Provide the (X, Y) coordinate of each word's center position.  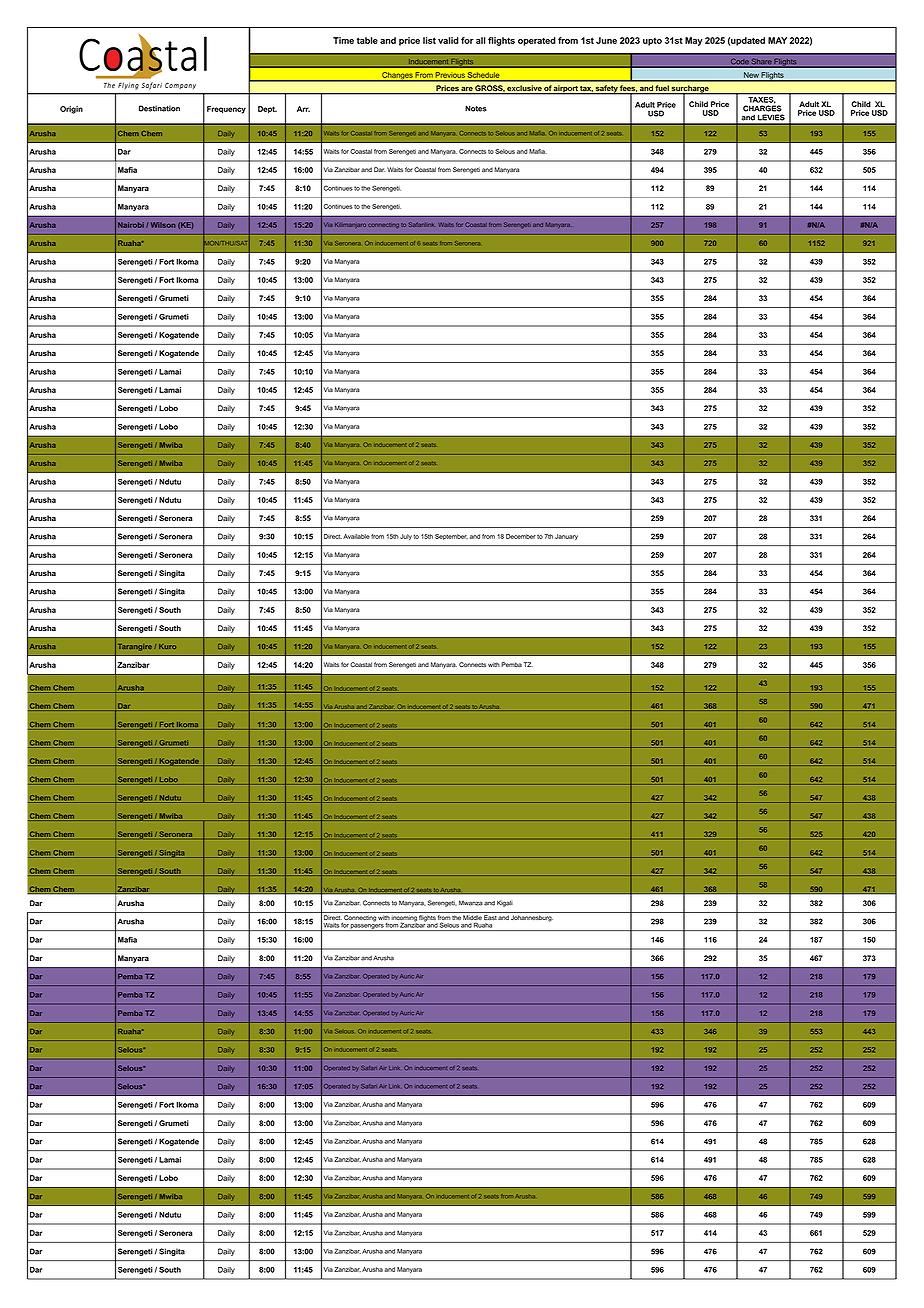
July (406, 537)
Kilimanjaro (350, 225)
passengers (367, 927)
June (606, 40)
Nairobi (131, 225)
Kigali (505, 903)
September (451, 537)
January (566, 537)
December (521, 536)
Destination (159, 108)
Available (356, 536)
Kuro (167, 646)
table (367, 40)
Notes (476, 108)
